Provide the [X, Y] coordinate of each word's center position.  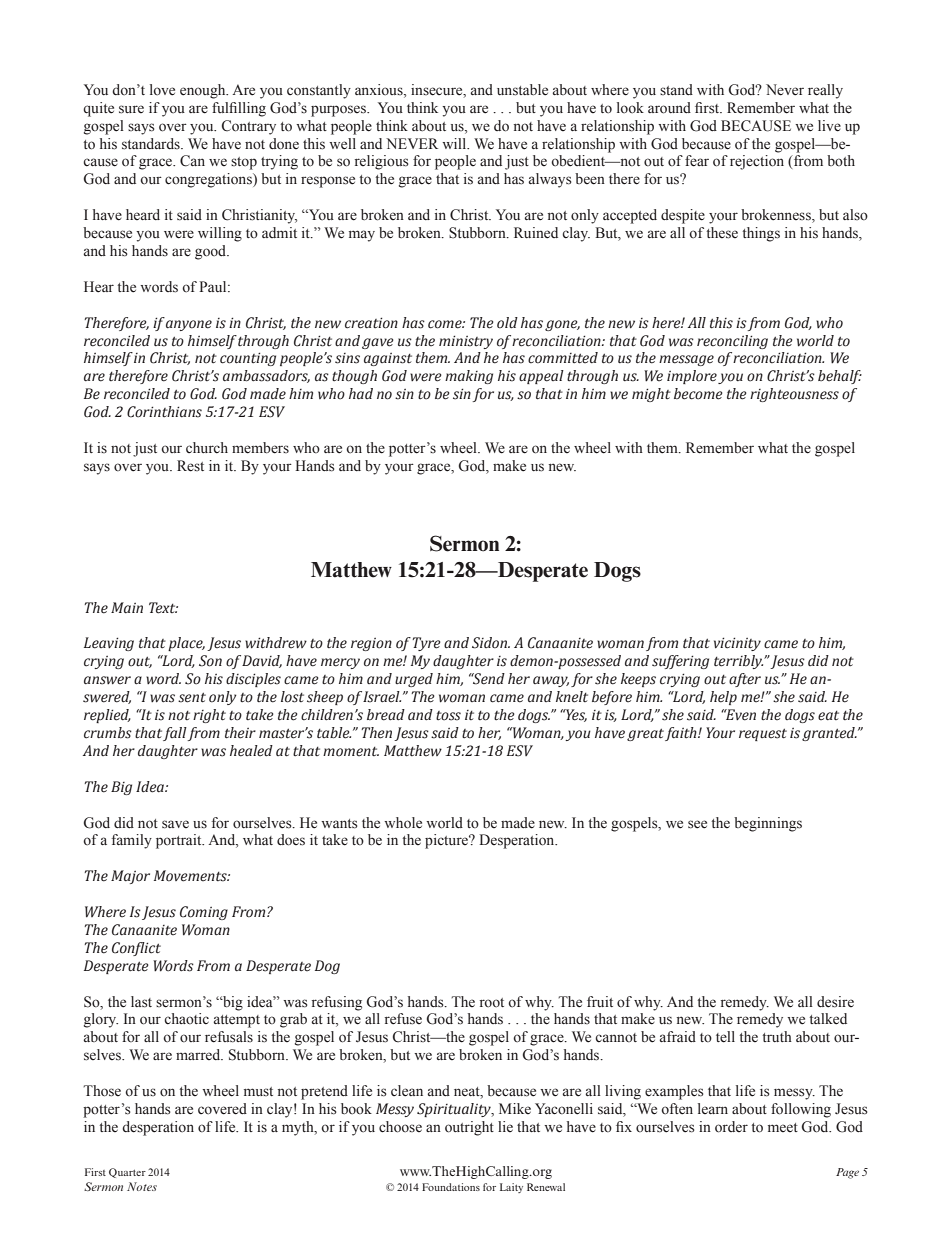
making [469, 377]
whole [403, 823]
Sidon [491, 643]
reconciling [732, 342]
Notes [142, 1186]
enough [204, 91]
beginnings [768, 824]
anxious [380, 91]
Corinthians [164, 412]
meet [783, 1127]
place [186, 644]
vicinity [737, 644]
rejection [757, 162]
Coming [204, 913]
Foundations [451, 1187]
